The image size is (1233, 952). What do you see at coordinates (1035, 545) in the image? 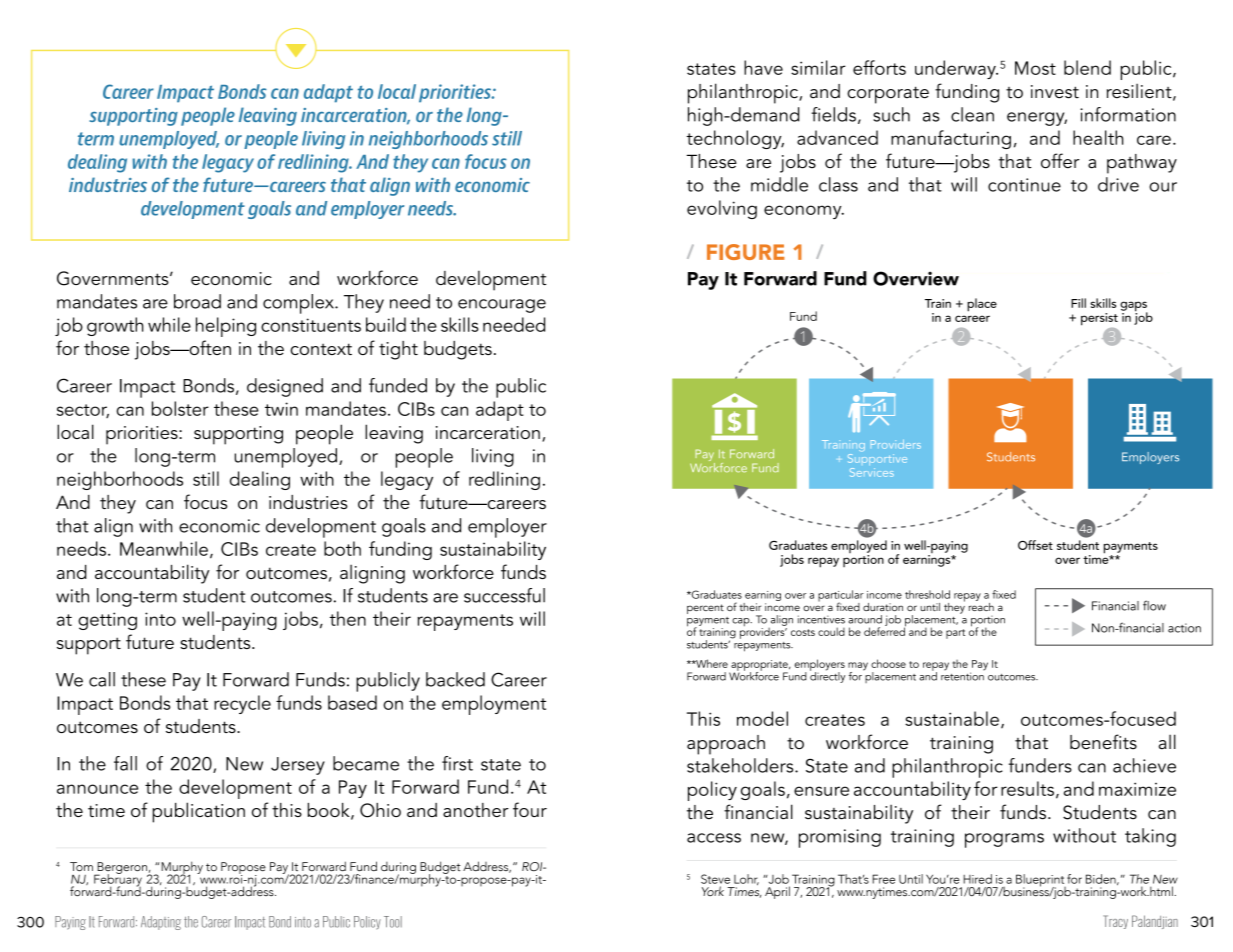
I see `Offset` at bounding box center [1035, 545].
